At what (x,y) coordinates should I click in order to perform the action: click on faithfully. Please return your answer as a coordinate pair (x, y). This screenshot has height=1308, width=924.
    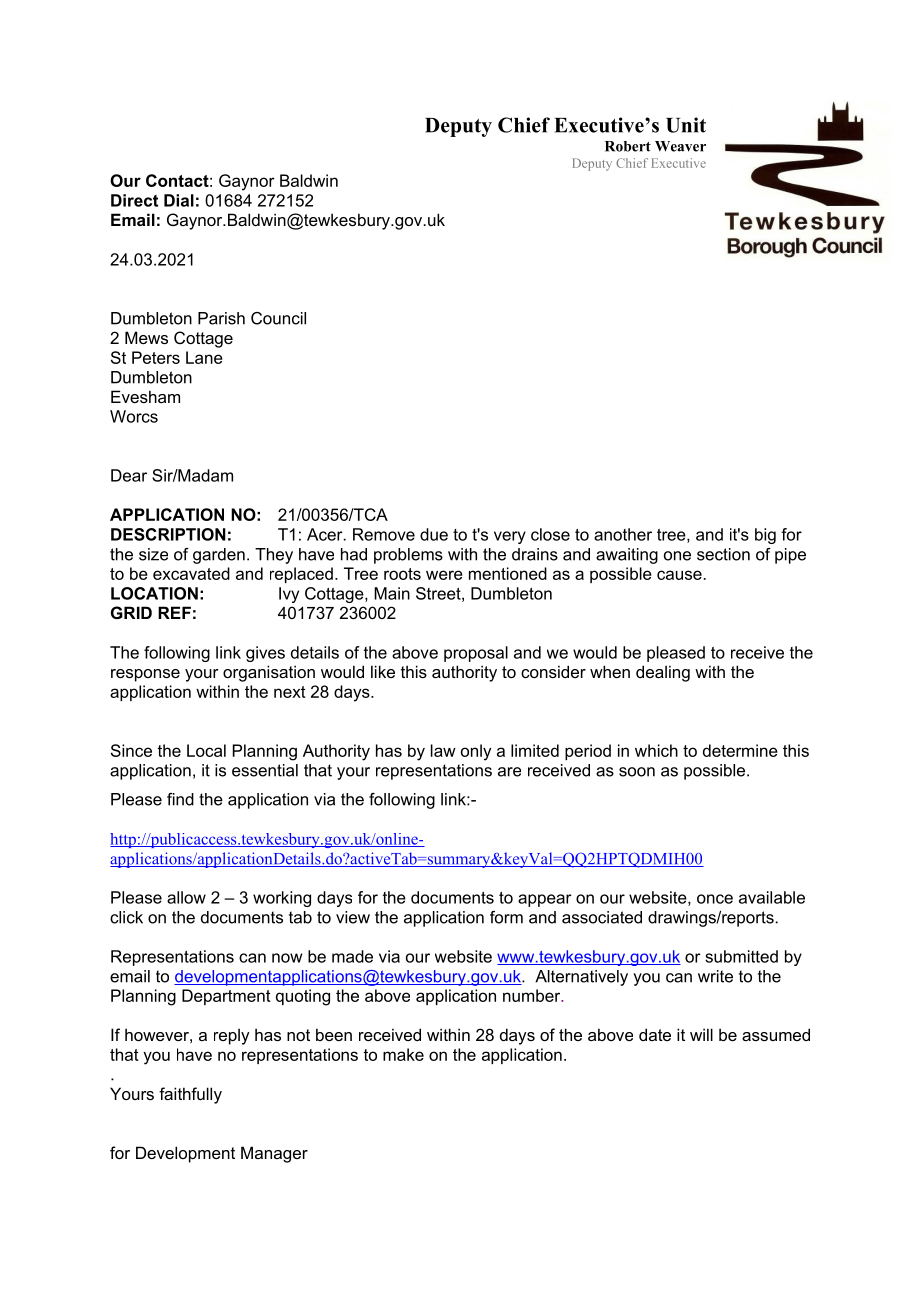
    Looking at the image, I should click on (190, 1095).
